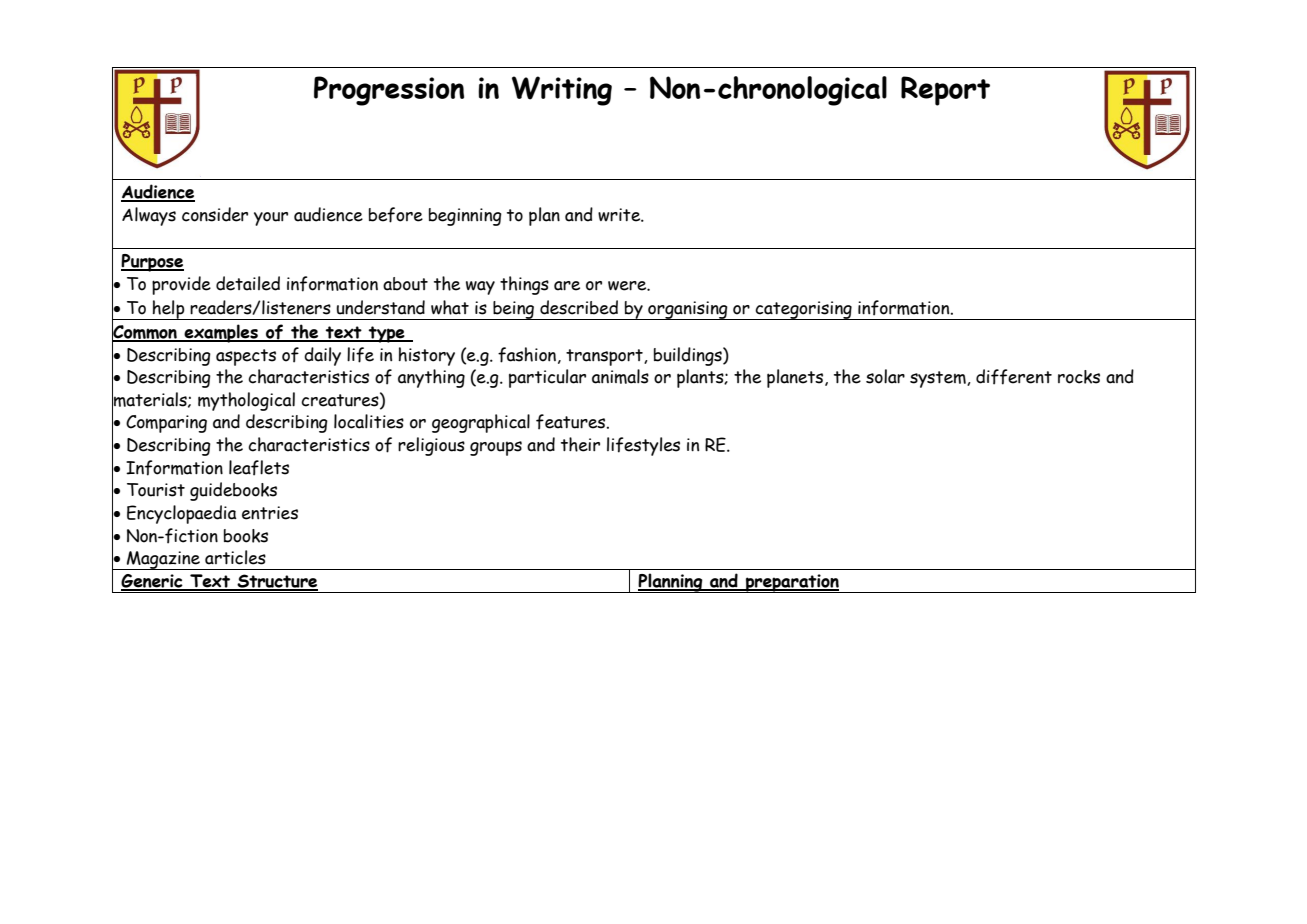  What do you see at coordinates (945, 91) in the page?
I see `Report` at bounding box center [945, 91].
